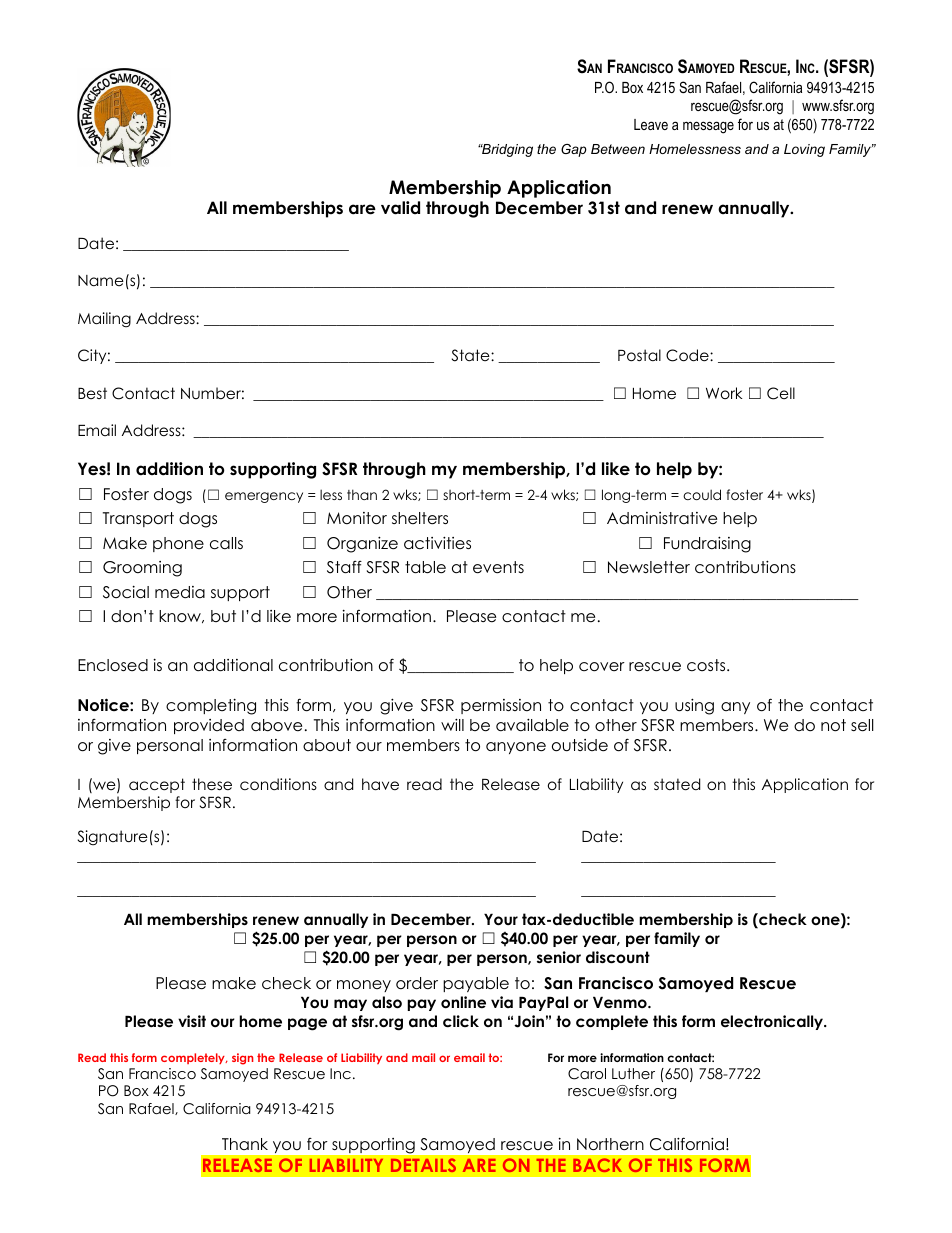  I want to click on Bridging, so click(506, 150).
